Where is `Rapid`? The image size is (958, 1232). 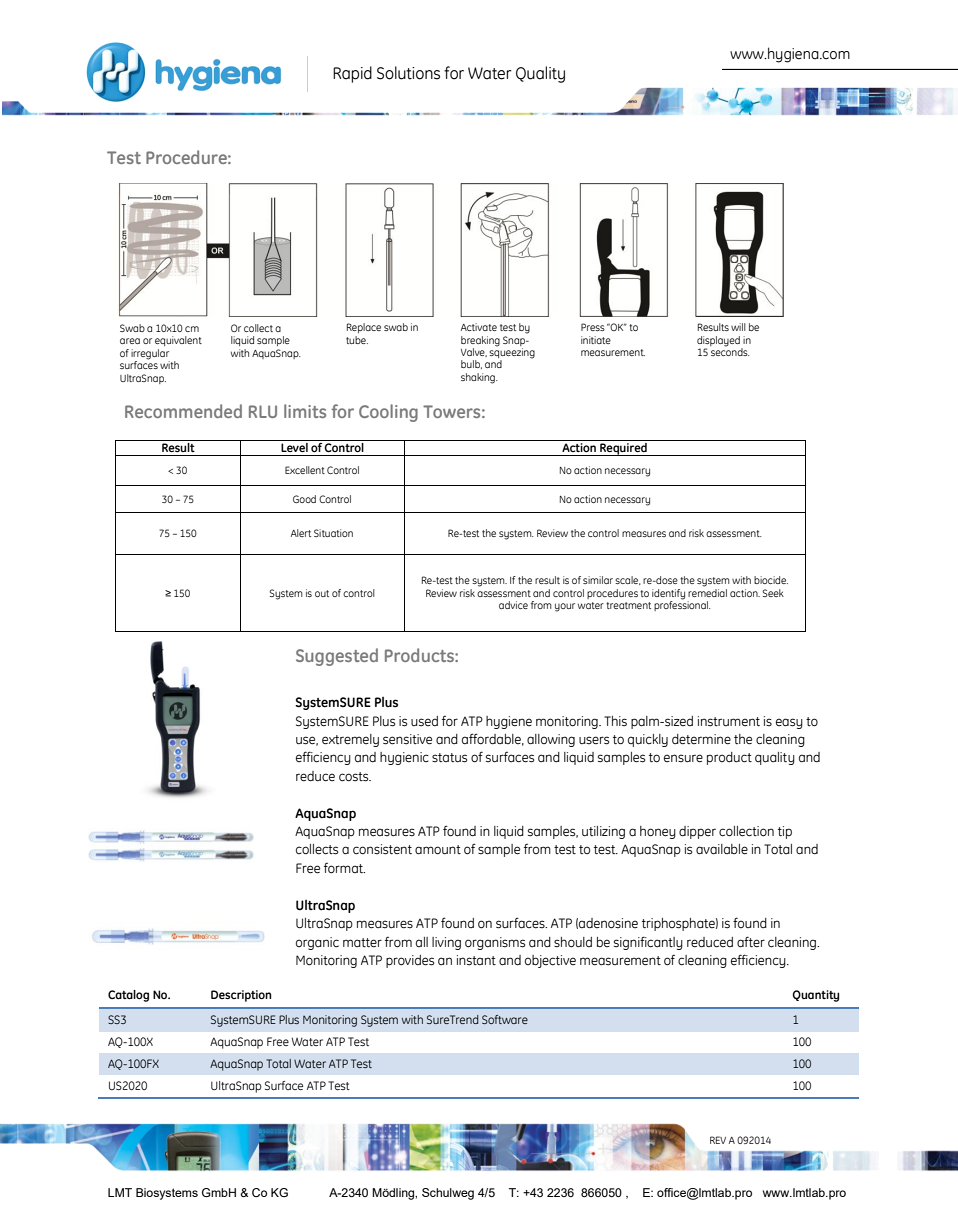
Rapid is located at coordinates (352, 74).
